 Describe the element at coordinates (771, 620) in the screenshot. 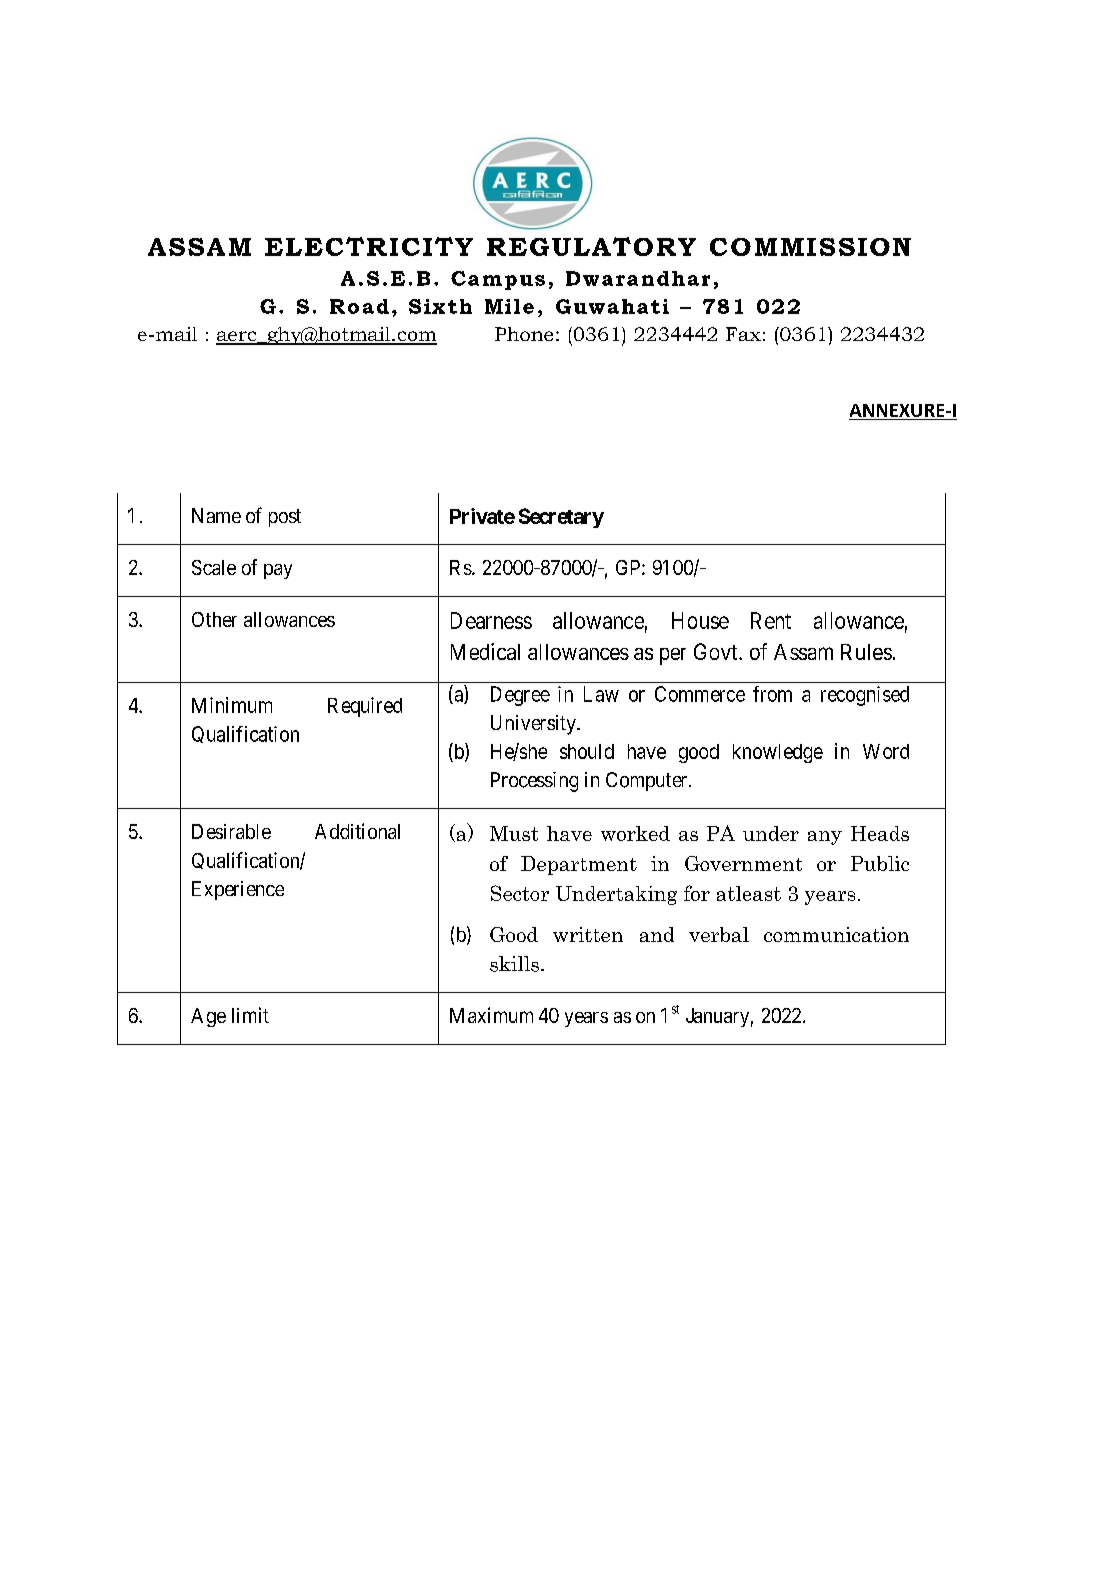

I see `Rent` at that location.
